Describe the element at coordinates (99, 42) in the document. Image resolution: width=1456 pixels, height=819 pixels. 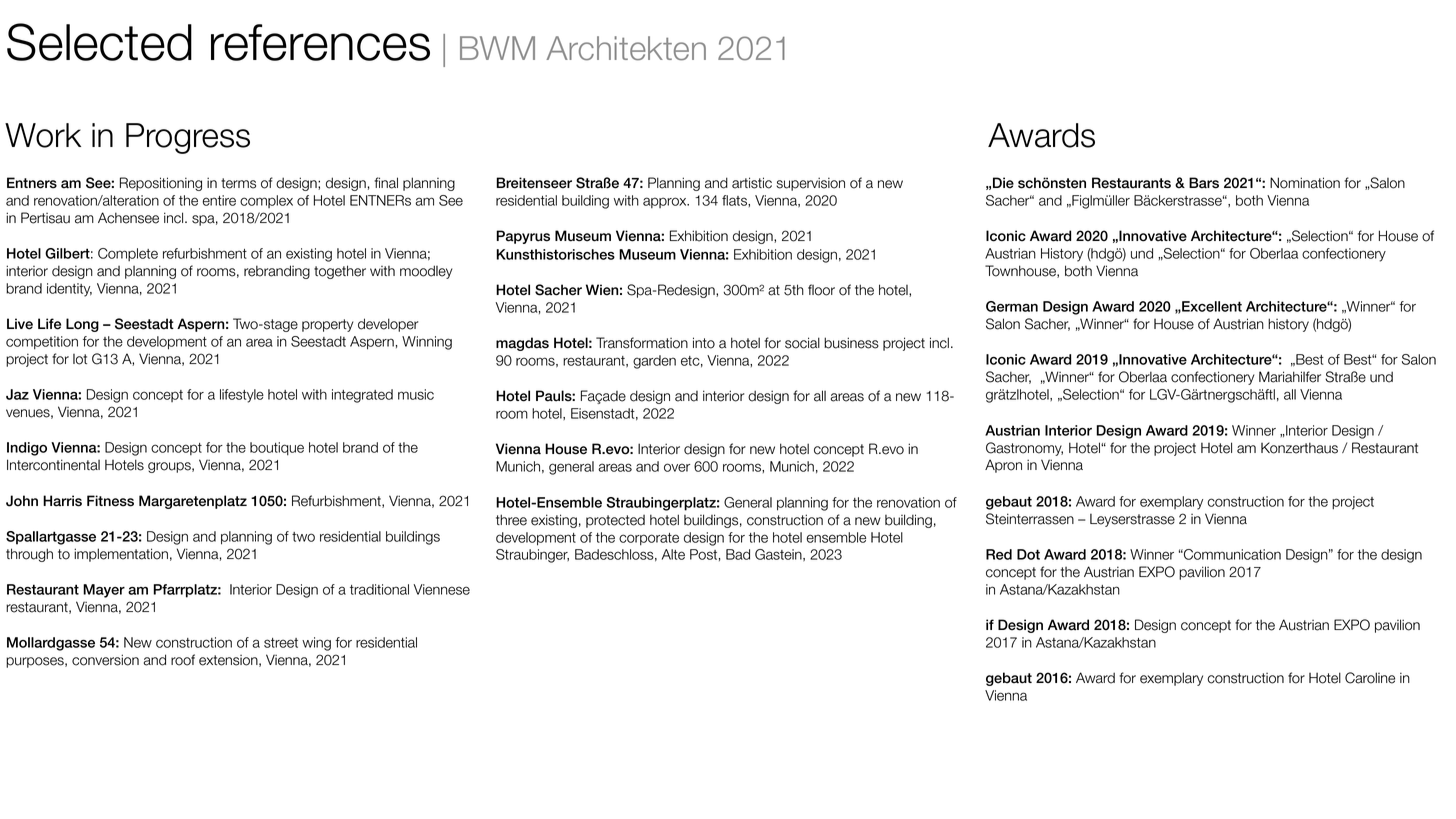
I see `Selected` at that location.
